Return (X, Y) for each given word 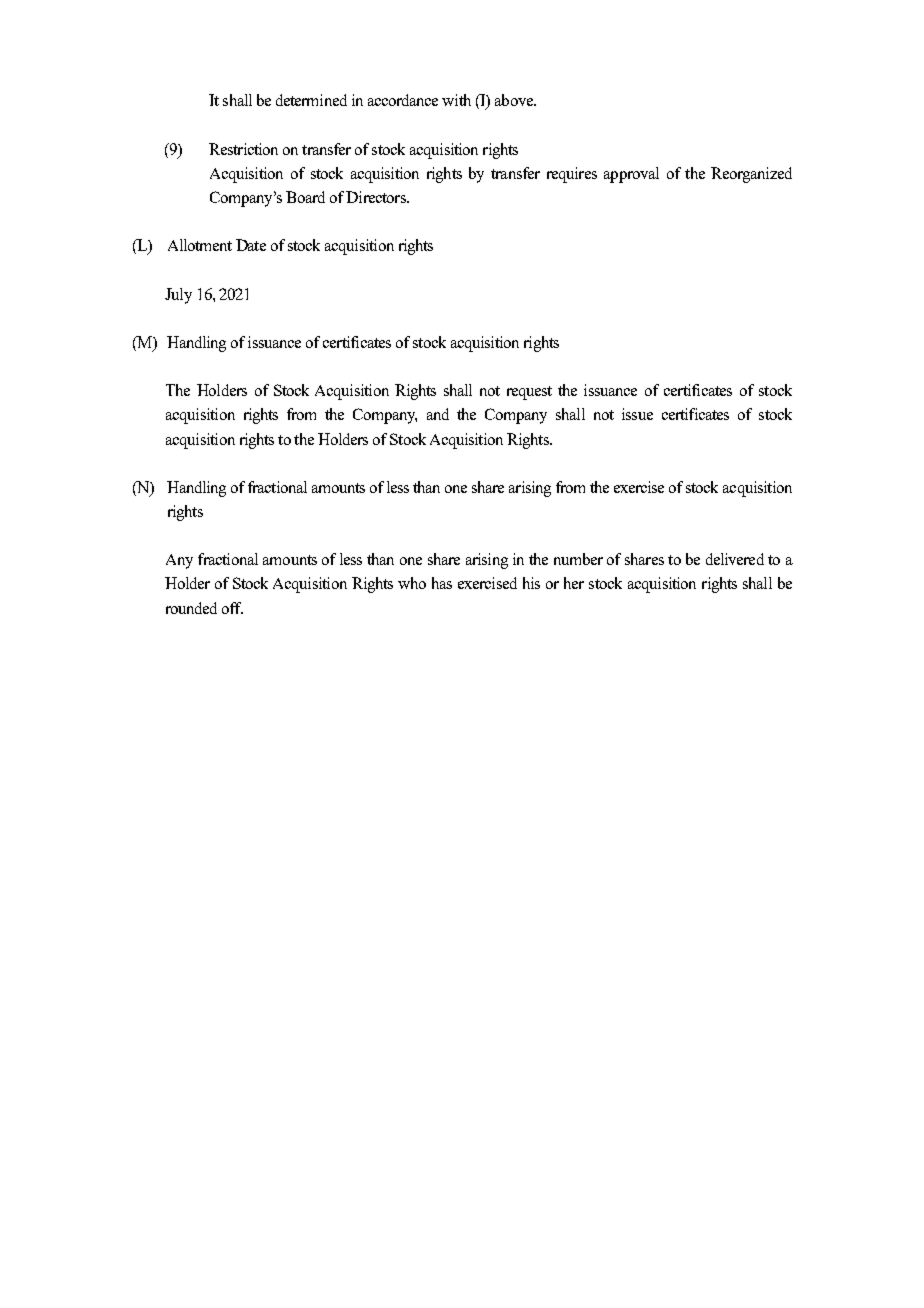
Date (251, 245)
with (456, 100)
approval (631, 175)
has (442, 583)
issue (637, 414)
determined (311, 100)
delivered (735, 559)
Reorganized (751, 175)
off (232, 608)
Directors (377, 197)
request (529, 393)
